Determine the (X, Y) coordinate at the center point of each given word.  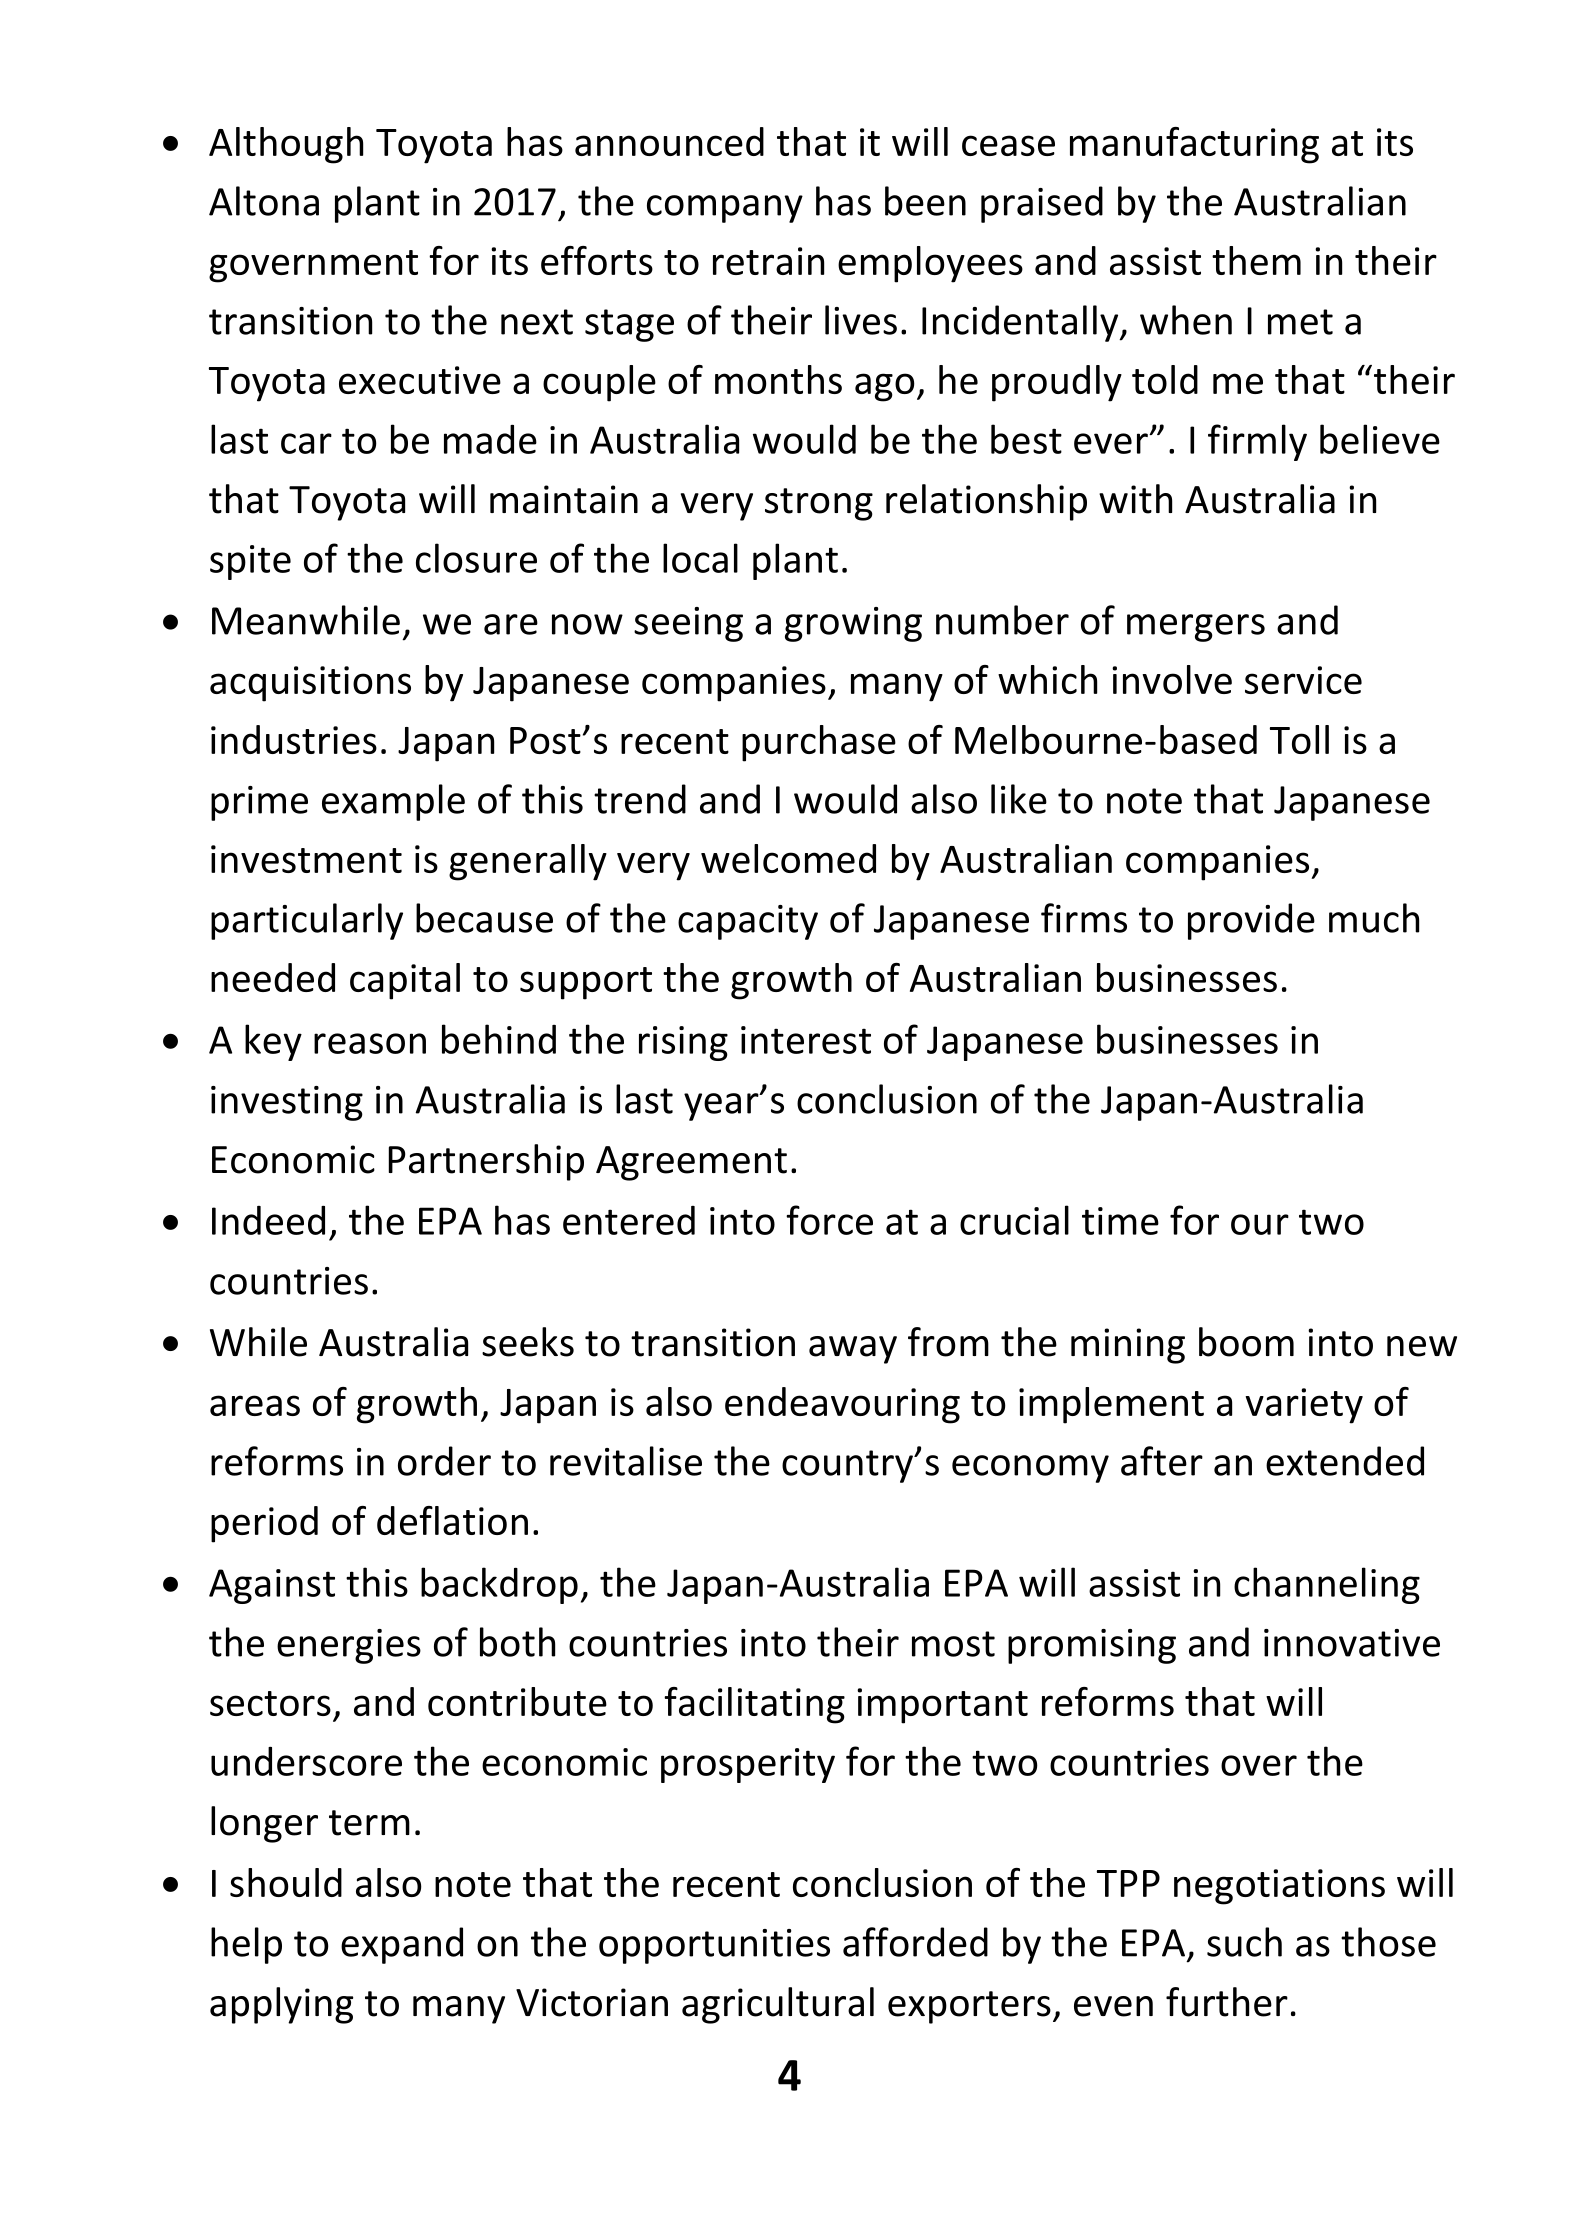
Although (286, 145)
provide (1251, 921)
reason (370, 1043)
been (925, 201)
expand (402, 1945)
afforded (915, 1942)
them (1256, 260)
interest (806, 1040)
